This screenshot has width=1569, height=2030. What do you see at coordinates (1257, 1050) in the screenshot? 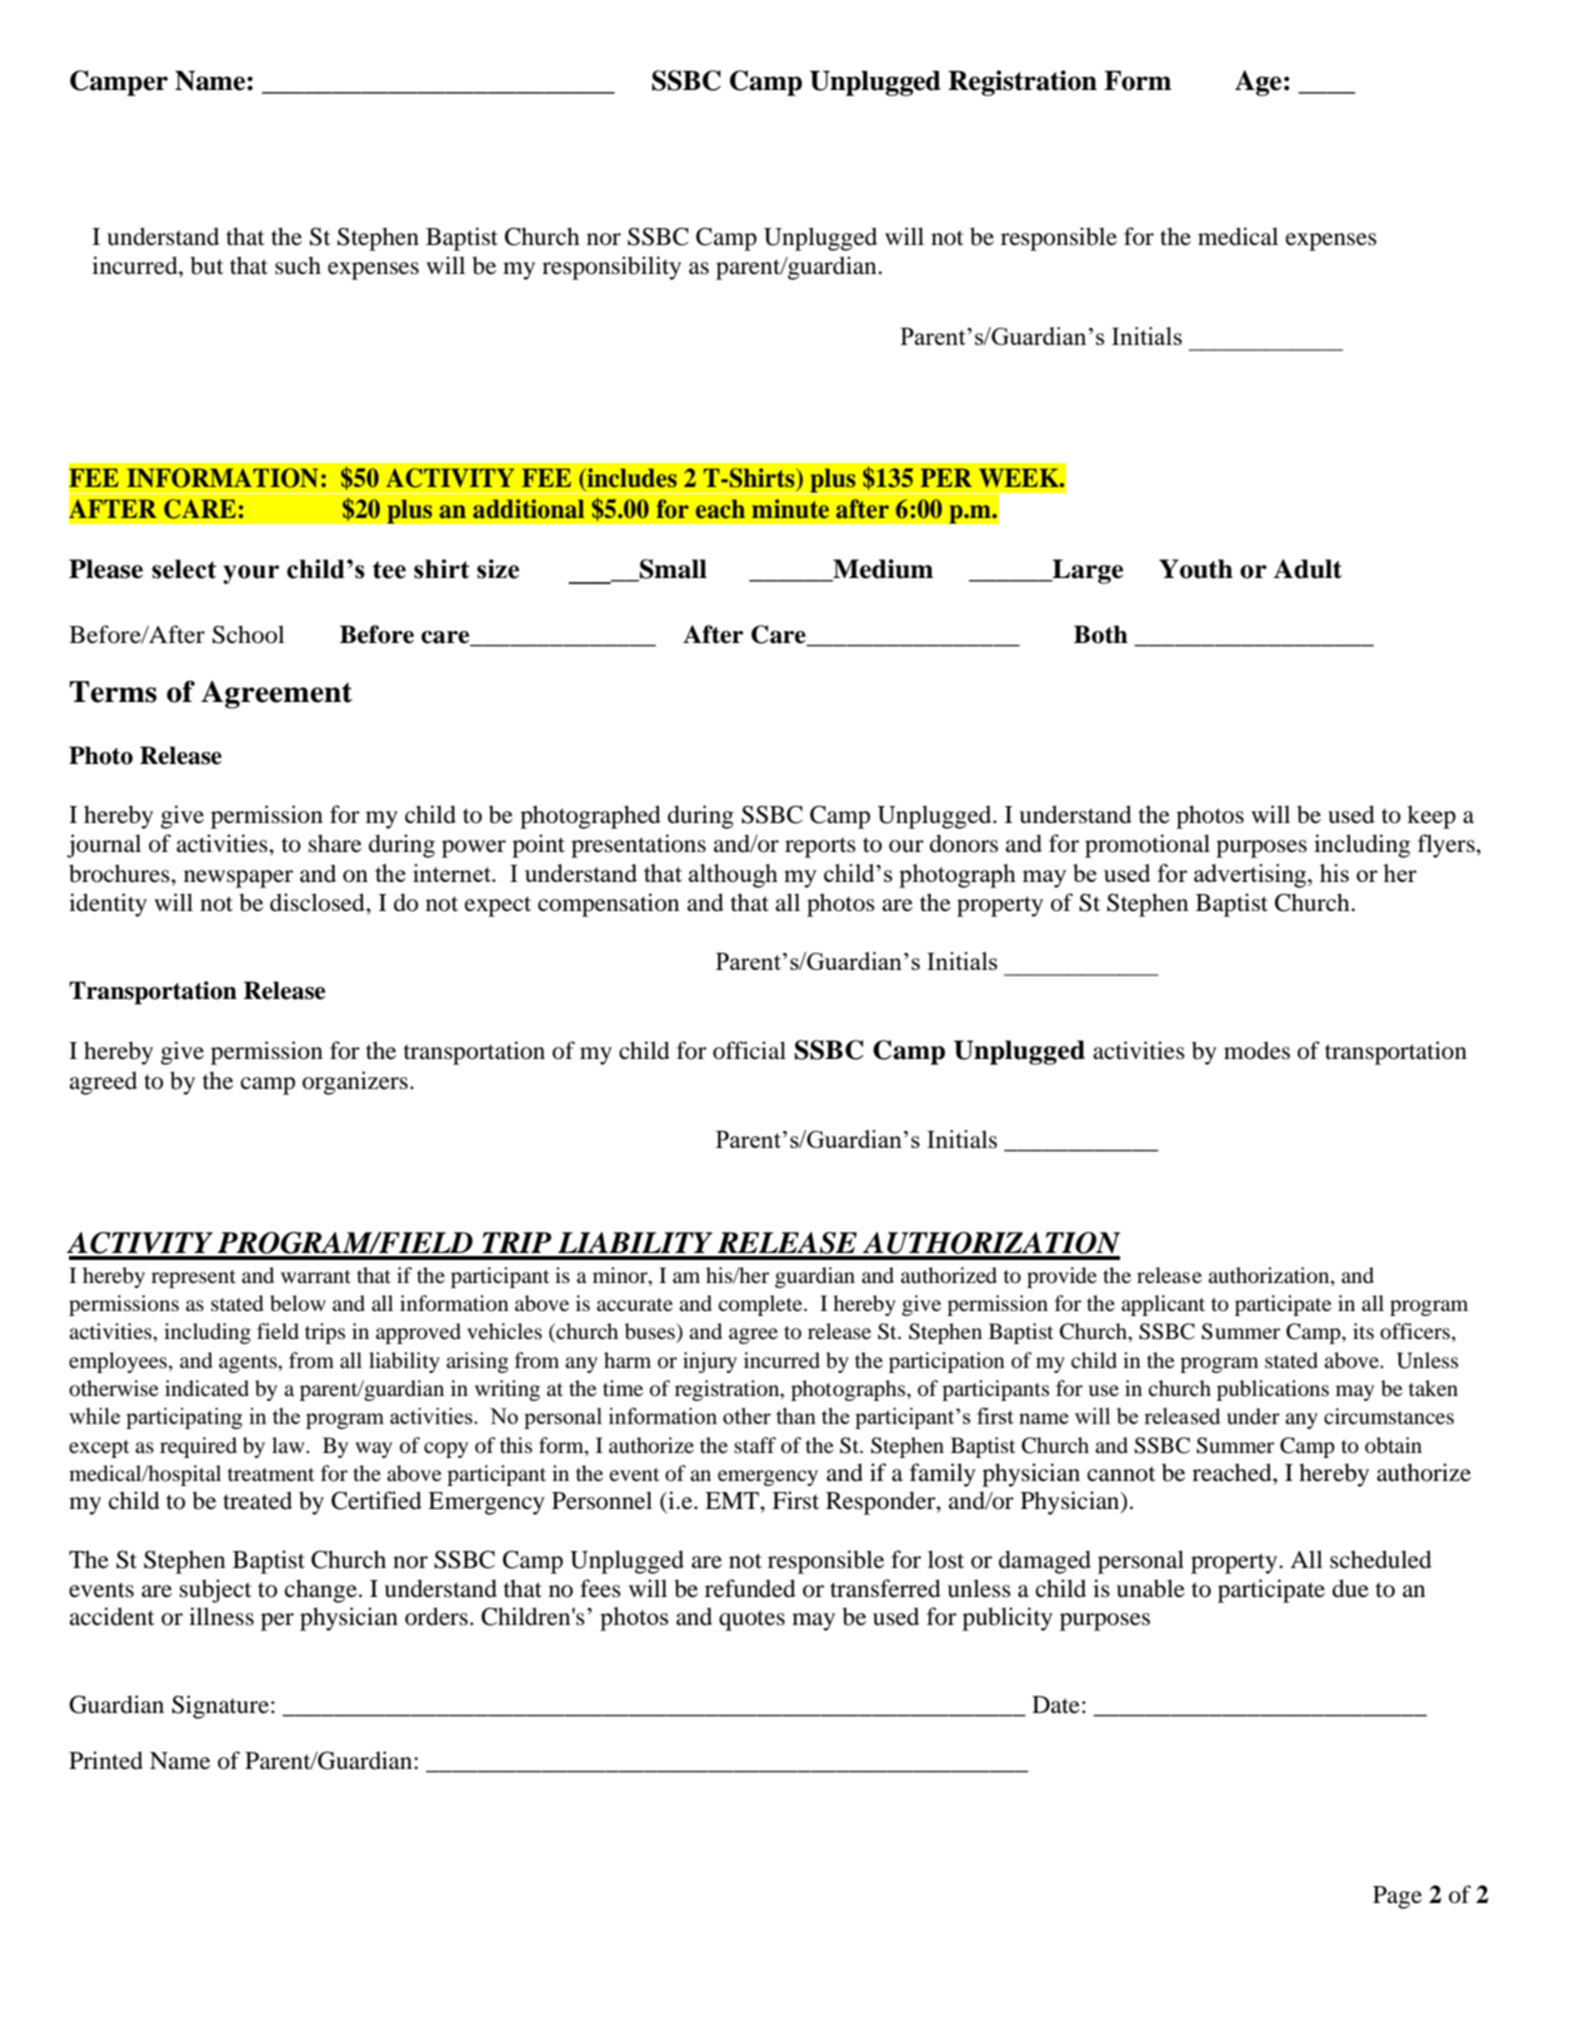
I see `modes` at bounding box center [1257, 1050].
